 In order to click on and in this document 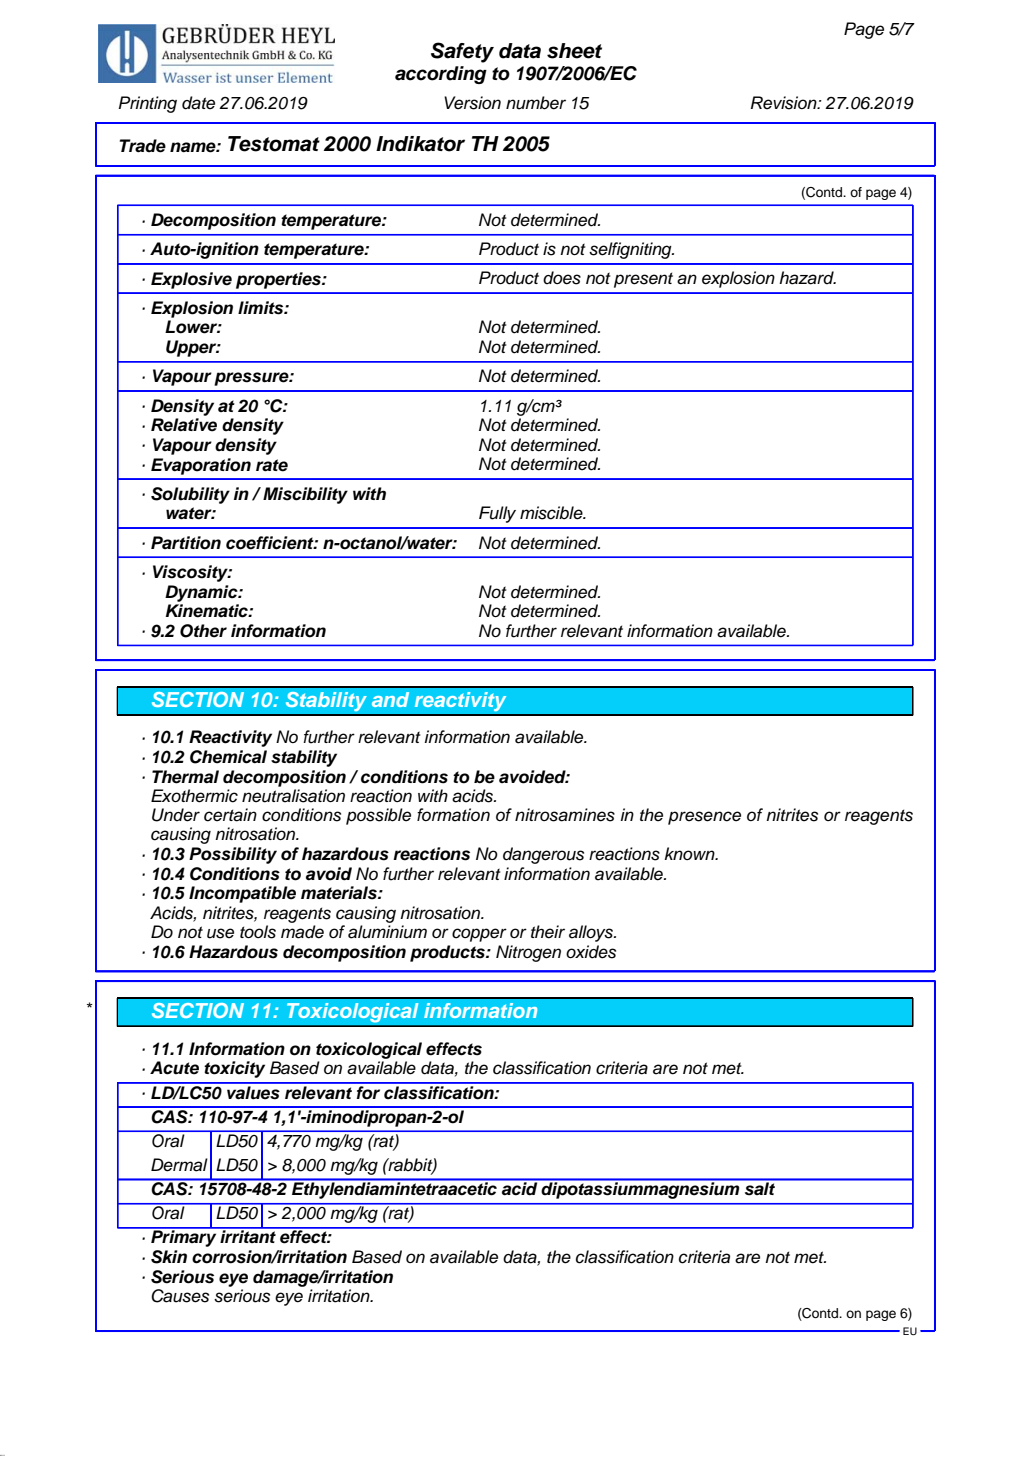, I will do `click(390, 699)`.
